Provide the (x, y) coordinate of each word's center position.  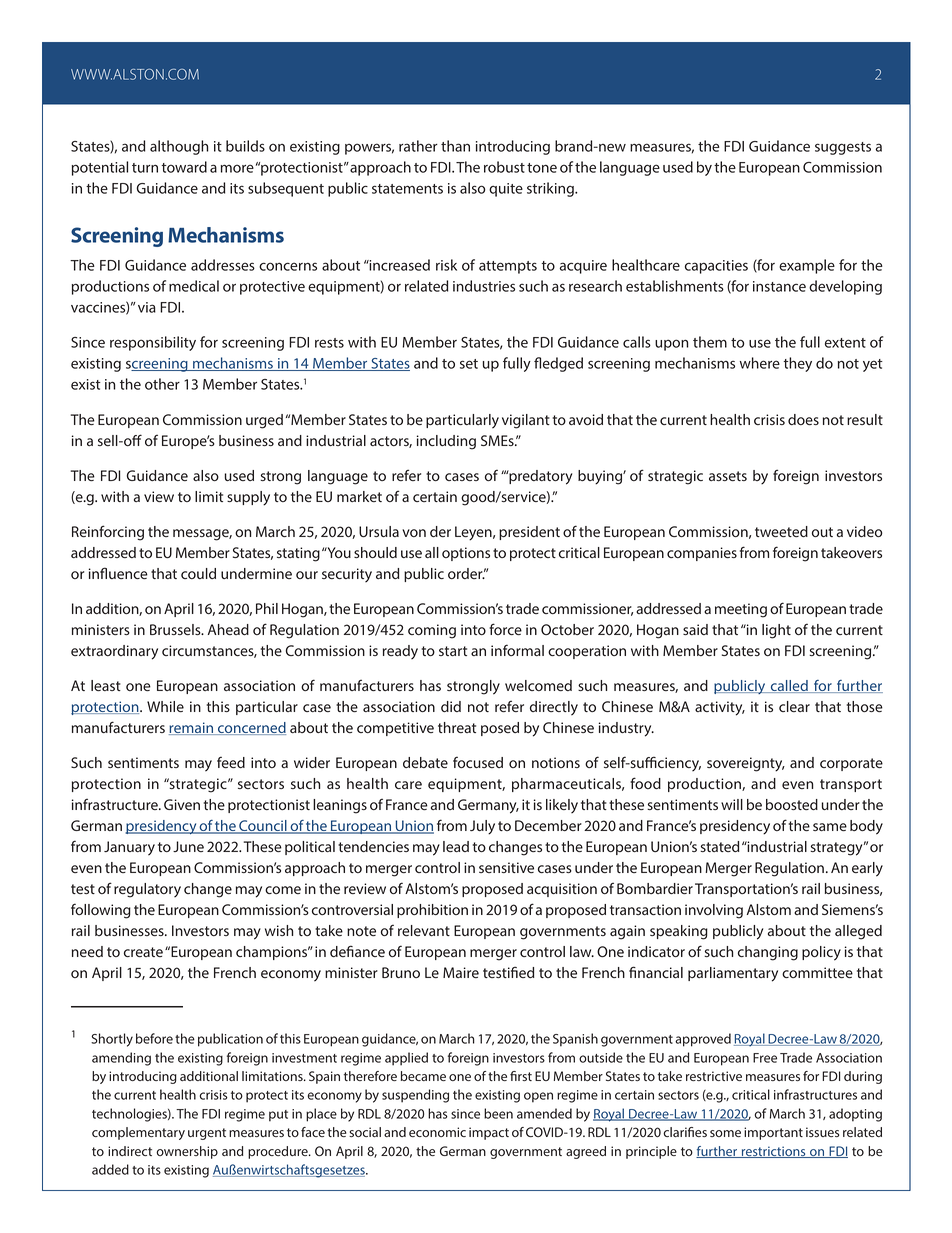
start (453, 651)
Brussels (176, 629)
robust (504, 167)
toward (184, 167)
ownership (187, 1152)
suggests (843, 148)
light (776, 631)
